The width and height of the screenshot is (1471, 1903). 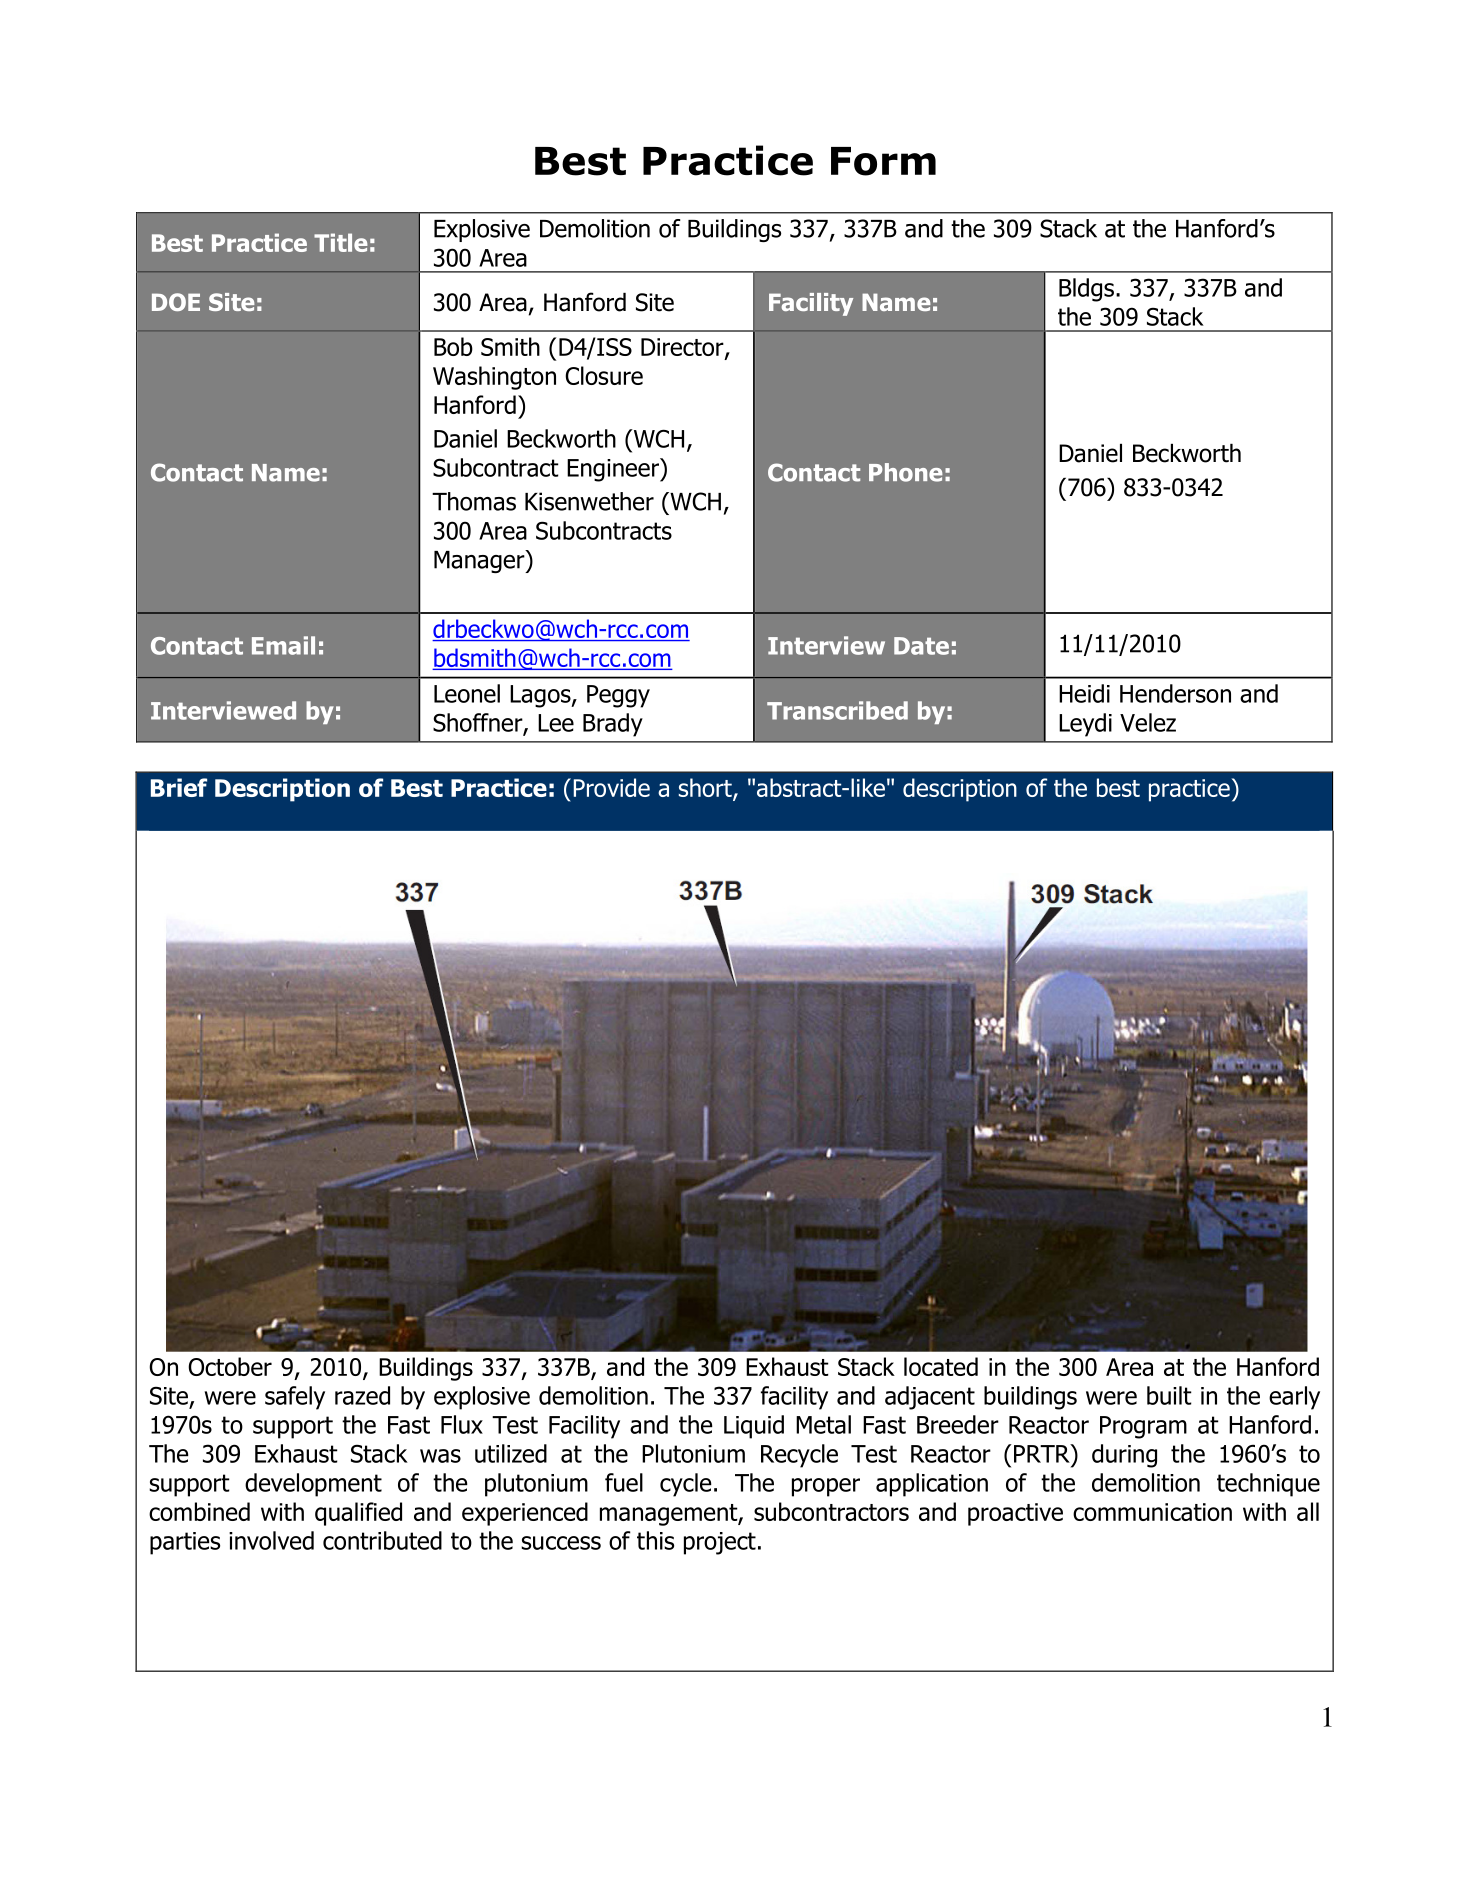 What do you see at coordinates (1148, 722) in the screenshot?
I see `Velez` at bounding box center [1148, 722].
